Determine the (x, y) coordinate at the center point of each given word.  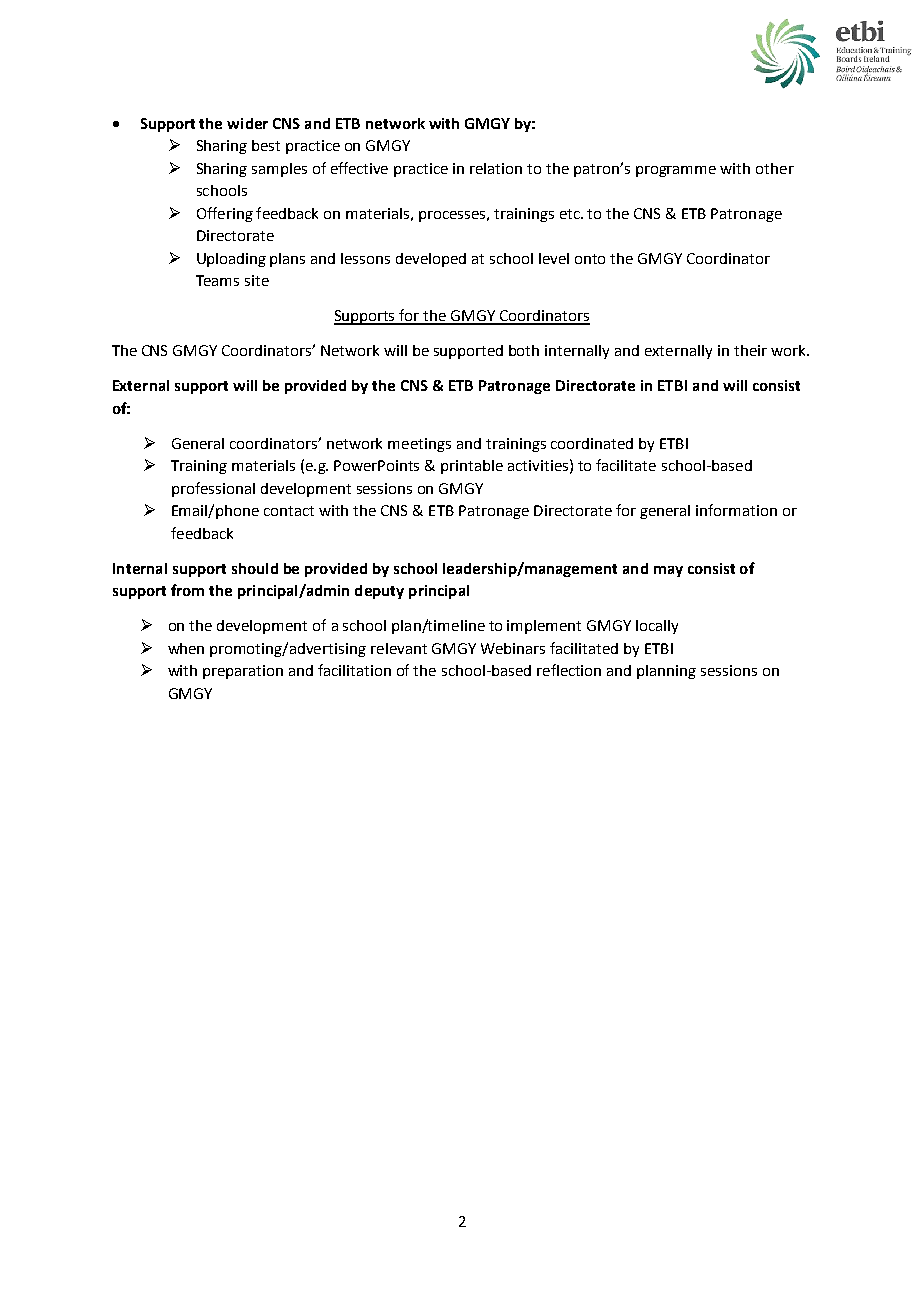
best (266, 145)
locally (657, 627)
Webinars (513, 648)
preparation (243, 672)
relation (496, 168)
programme (676, 171)
